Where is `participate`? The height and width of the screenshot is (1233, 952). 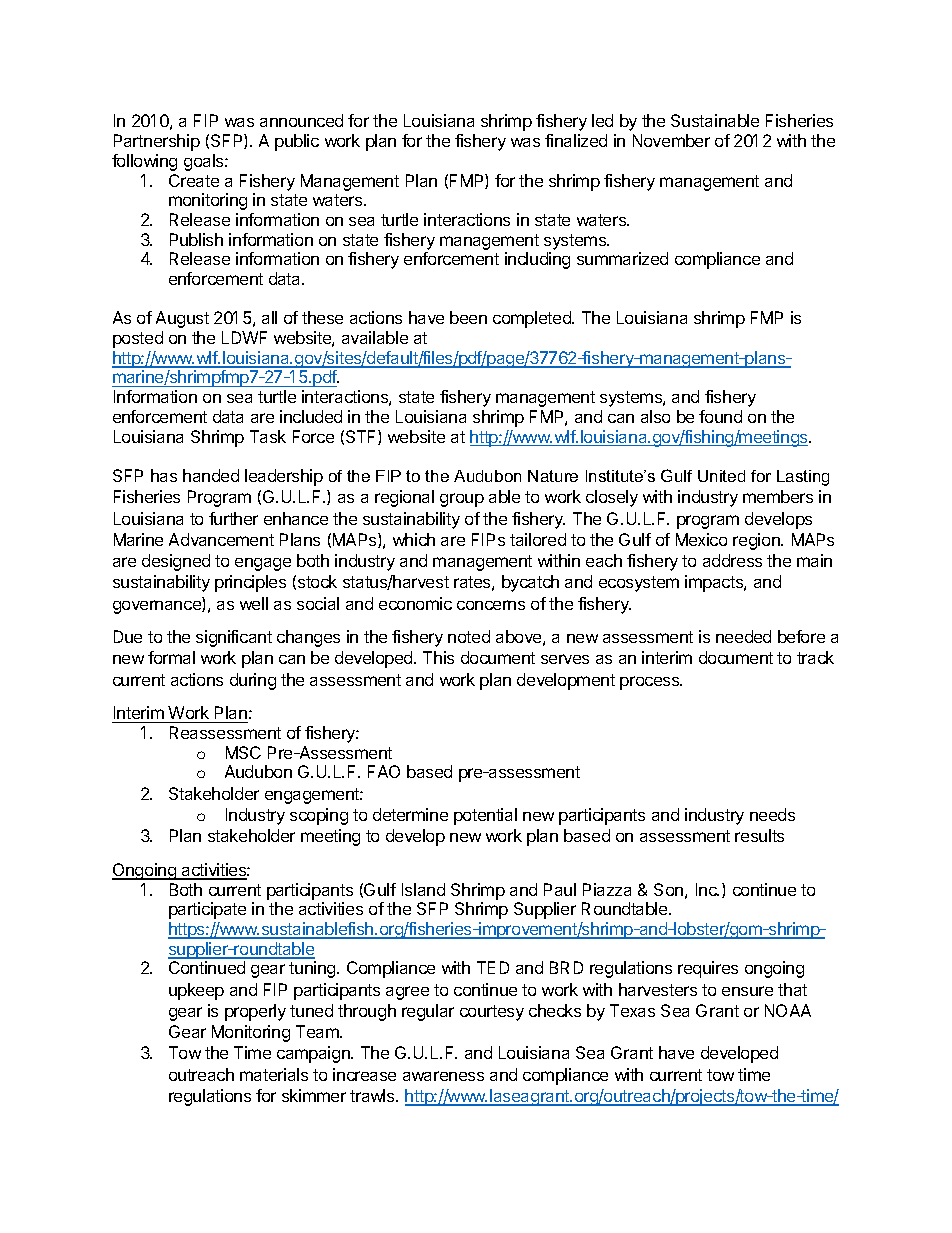
participate is located at coordinates (207, 910).
